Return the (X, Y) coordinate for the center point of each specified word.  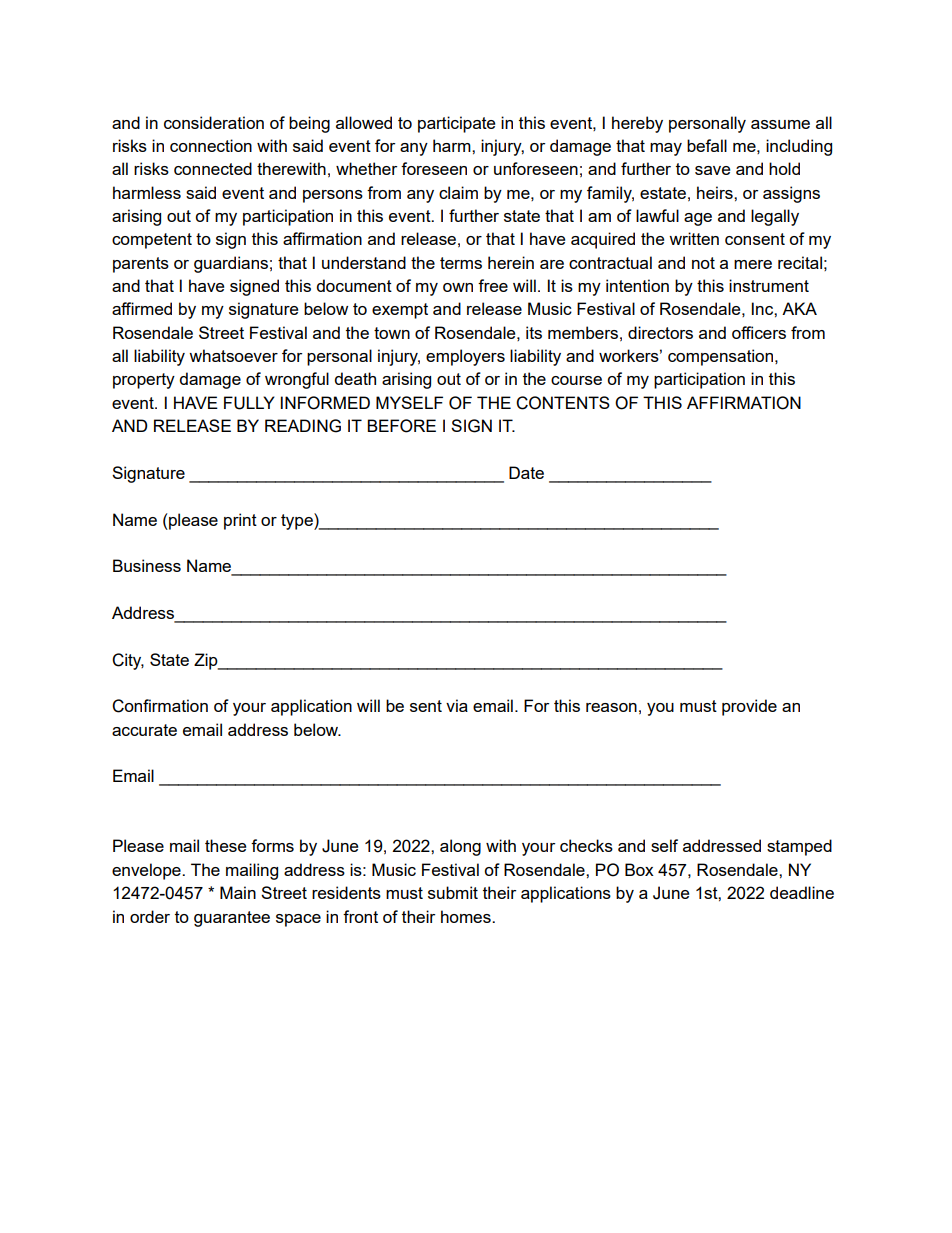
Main (238, 892)
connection (211, 145)
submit (453, 892)
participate (456, 124)
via (457, 705)
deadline (802, 892)
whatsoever (233, 355)
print (240, 521)
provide (749, 707)
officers (759, 332)
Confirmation (160, 706)
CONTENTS (563, 403)
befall (707, 145)
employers (465, 357)
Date (526, 472)
